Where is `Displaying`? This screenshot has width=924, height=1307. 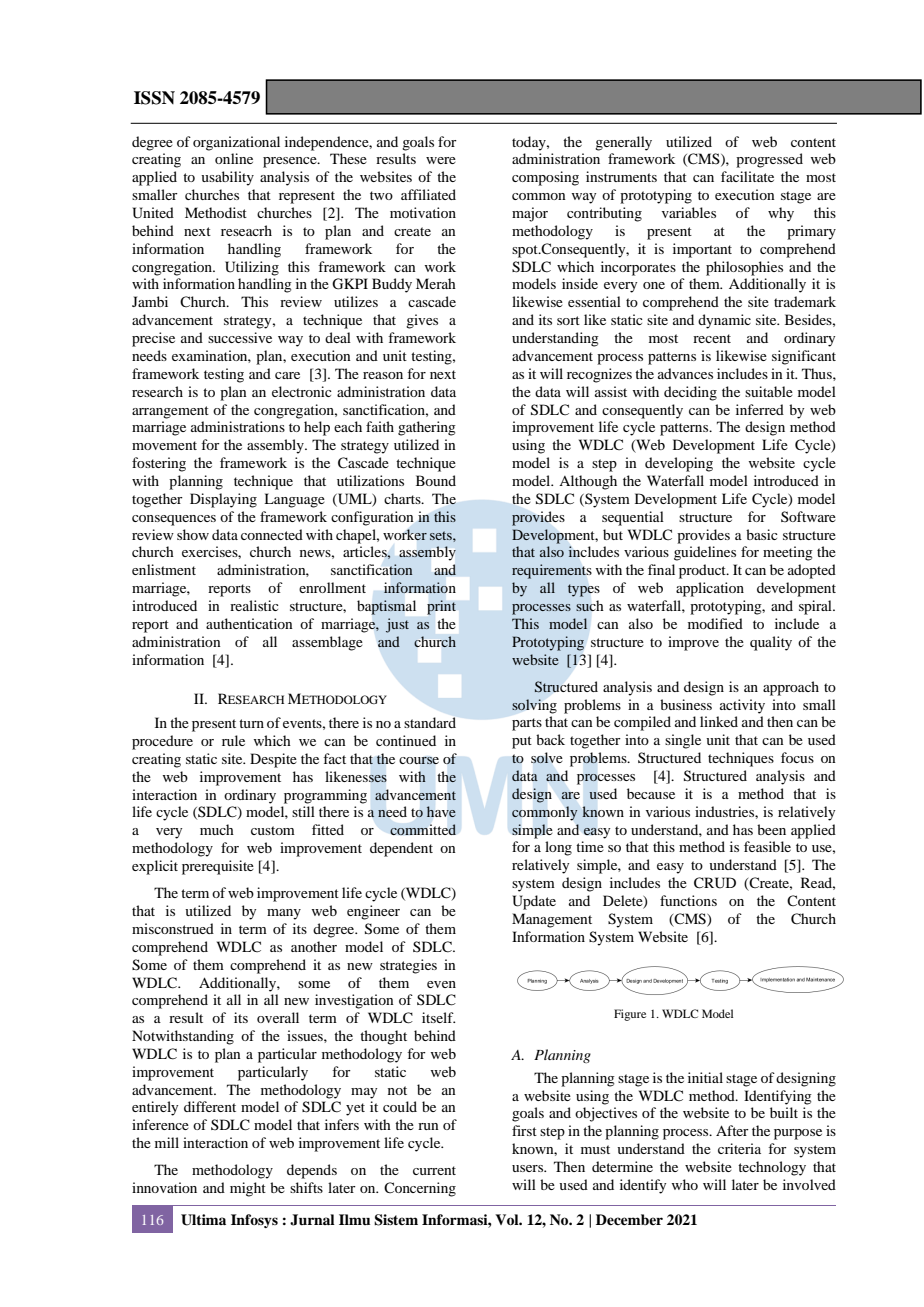
Displaying is located at coordinates (223, 500).
